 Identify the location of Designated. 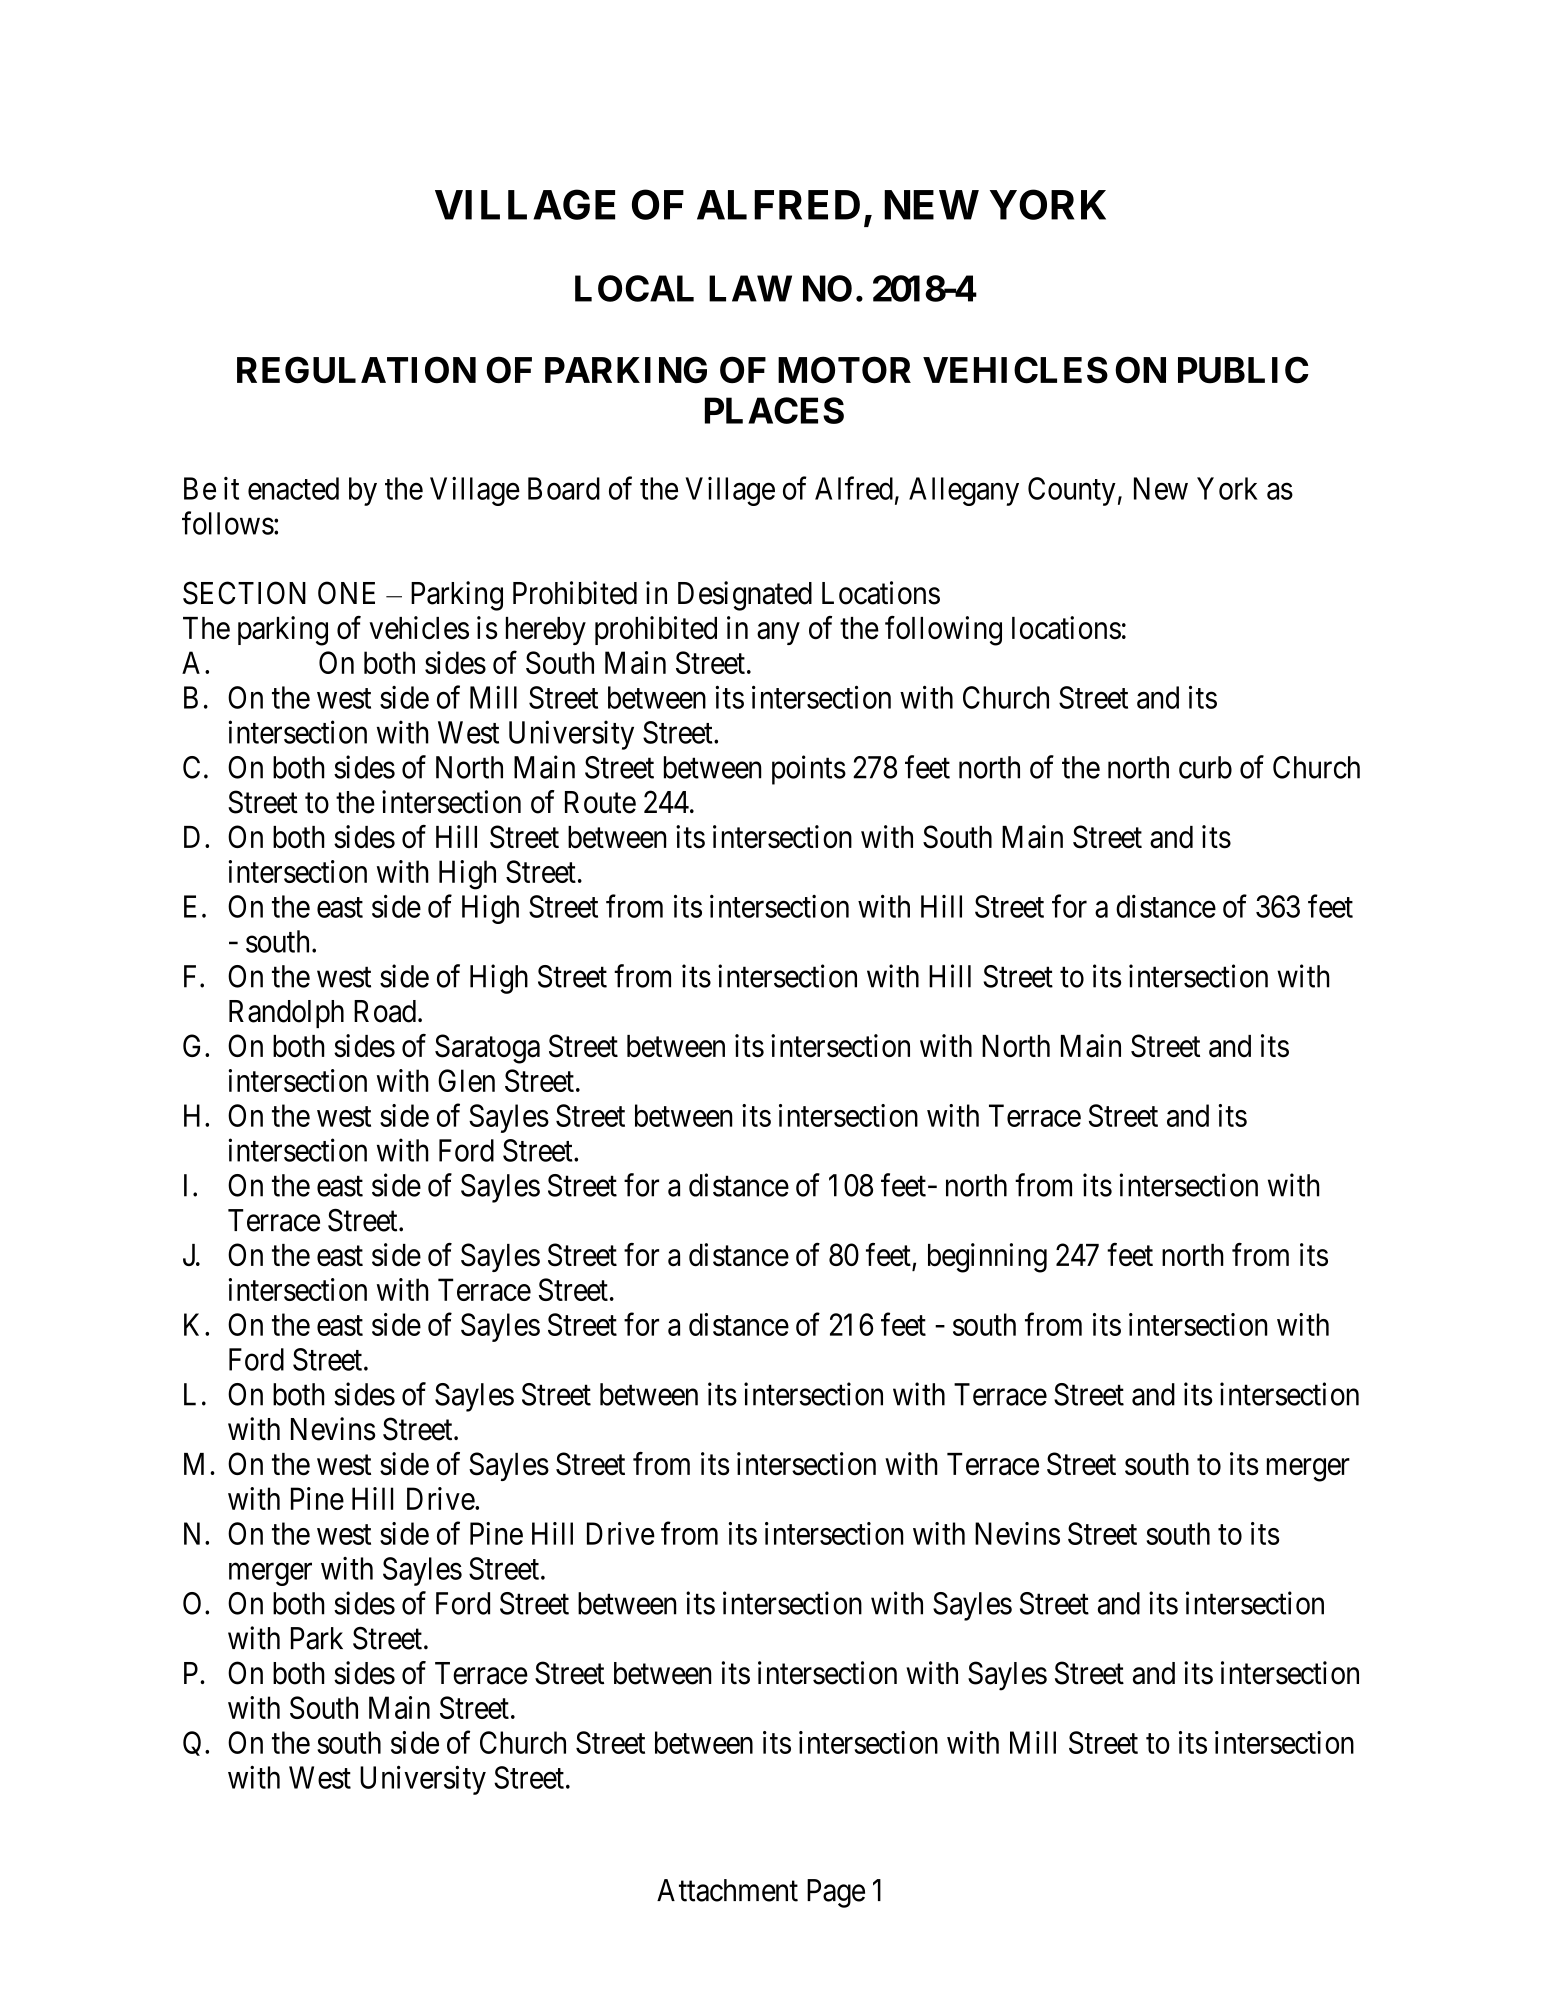
(745, 596).
